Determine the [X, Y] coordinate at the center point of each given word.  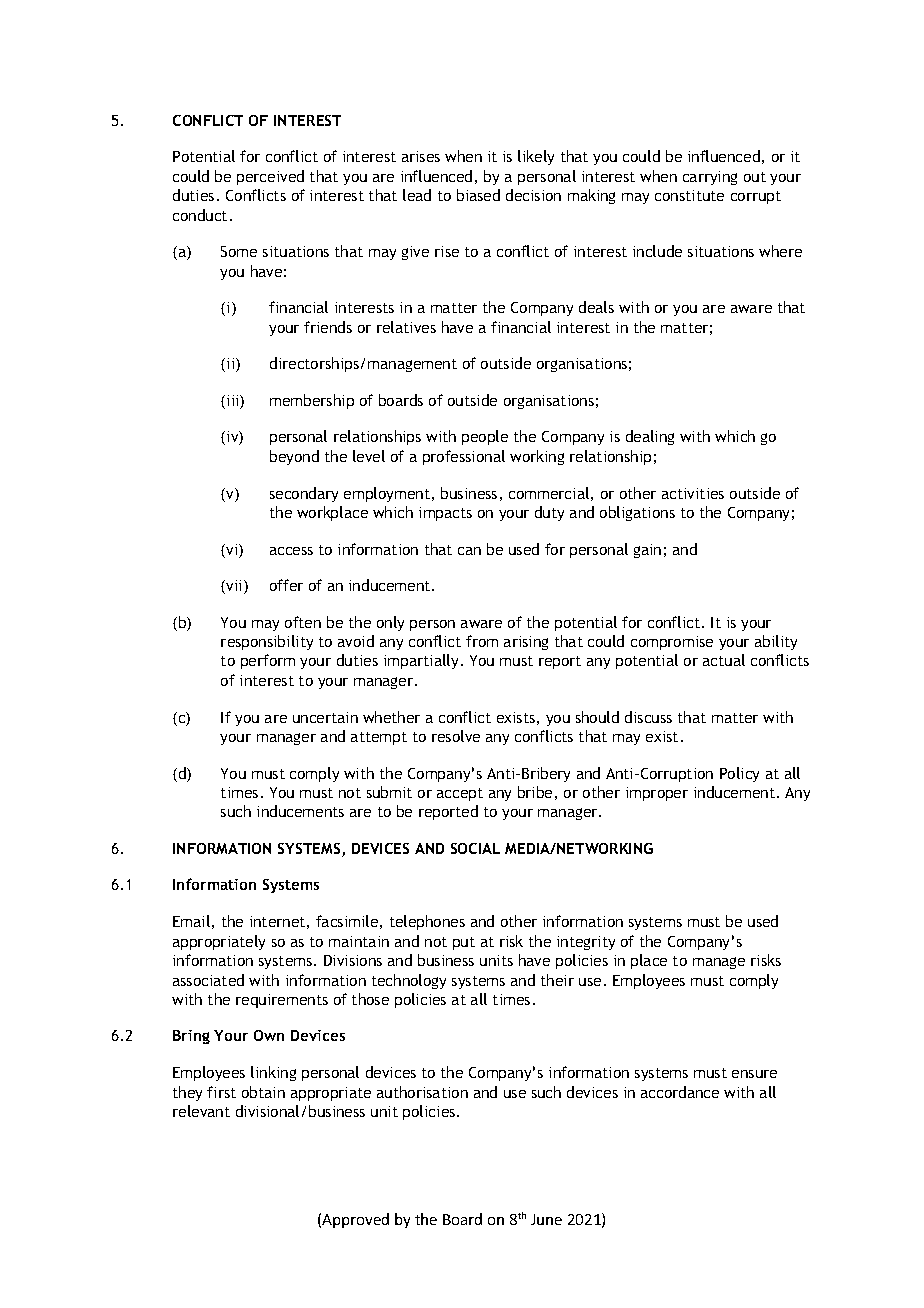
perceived [270, 177]
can [469, 551]
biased [478, 195]
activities [693, 493]
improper [657, 794]
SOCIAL [475, 848]
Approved [355, 1220]
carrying [710, 178]
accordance [680, 1092]
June [546, 1219]
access [291, 551]
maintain [359, 941]
